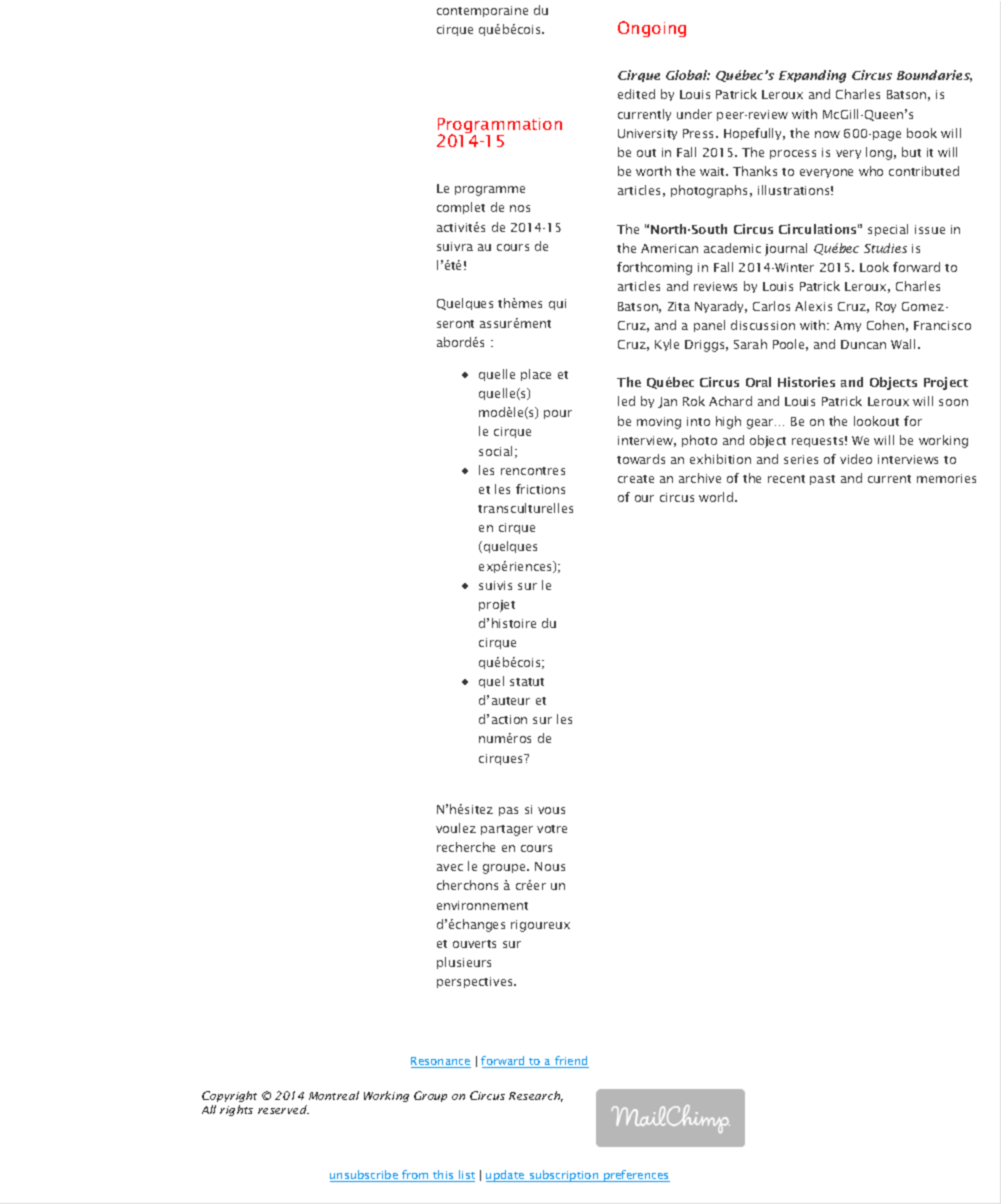 Image resolution: width=1001 pixels, height=1204 pixels. What do you see at coordinates (636, 94) in the screenshot?
I see `edited` at bounding box center [636, 94].
